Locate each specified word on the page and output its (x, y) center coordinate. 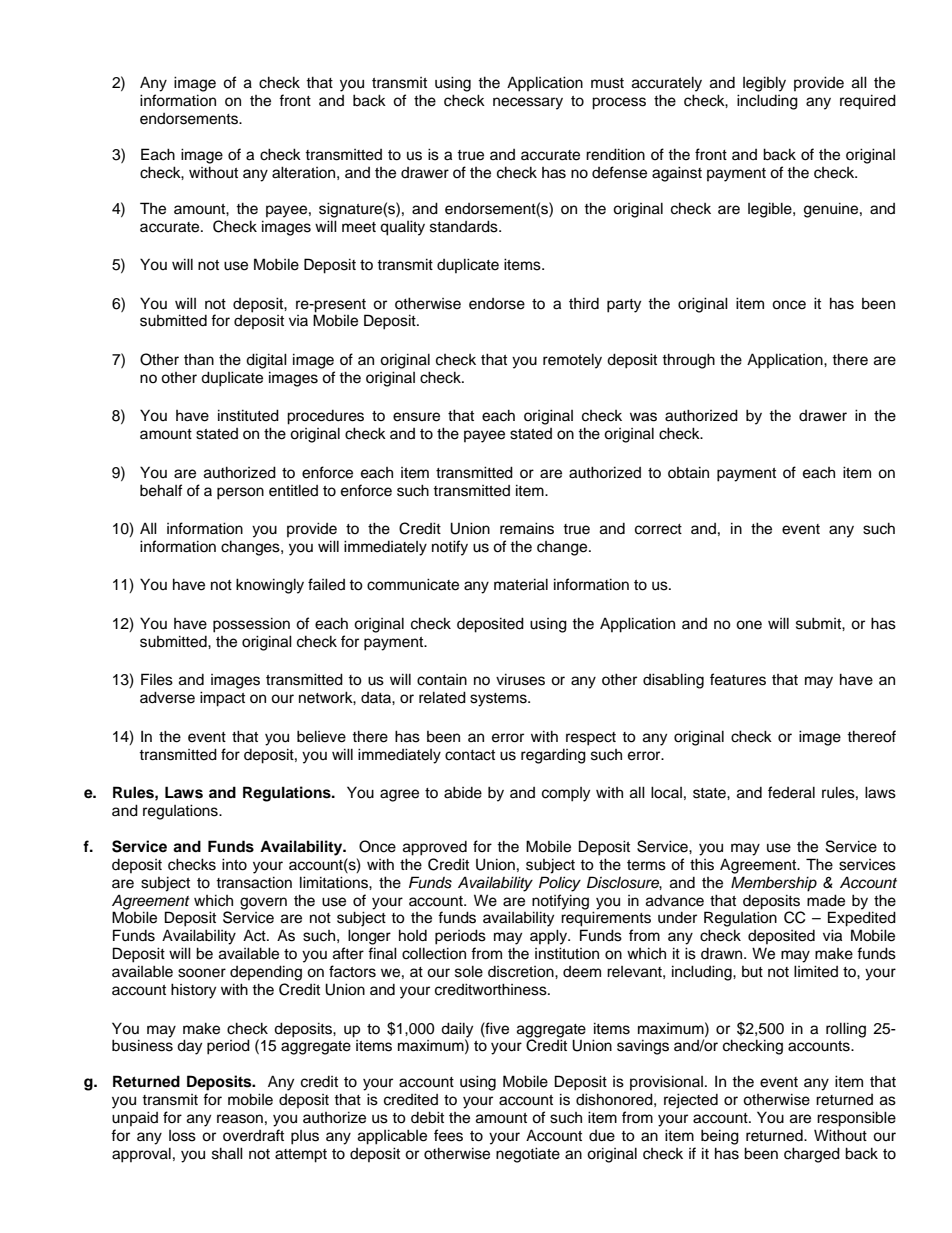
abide (463, 792)
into (234, 864)
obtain (688, 472)
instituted (248, 415)
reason (240, 1119)
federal (791, 792)
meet (359, 227)
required (868, 102)
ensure (416, 417)
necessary (528, 103)
